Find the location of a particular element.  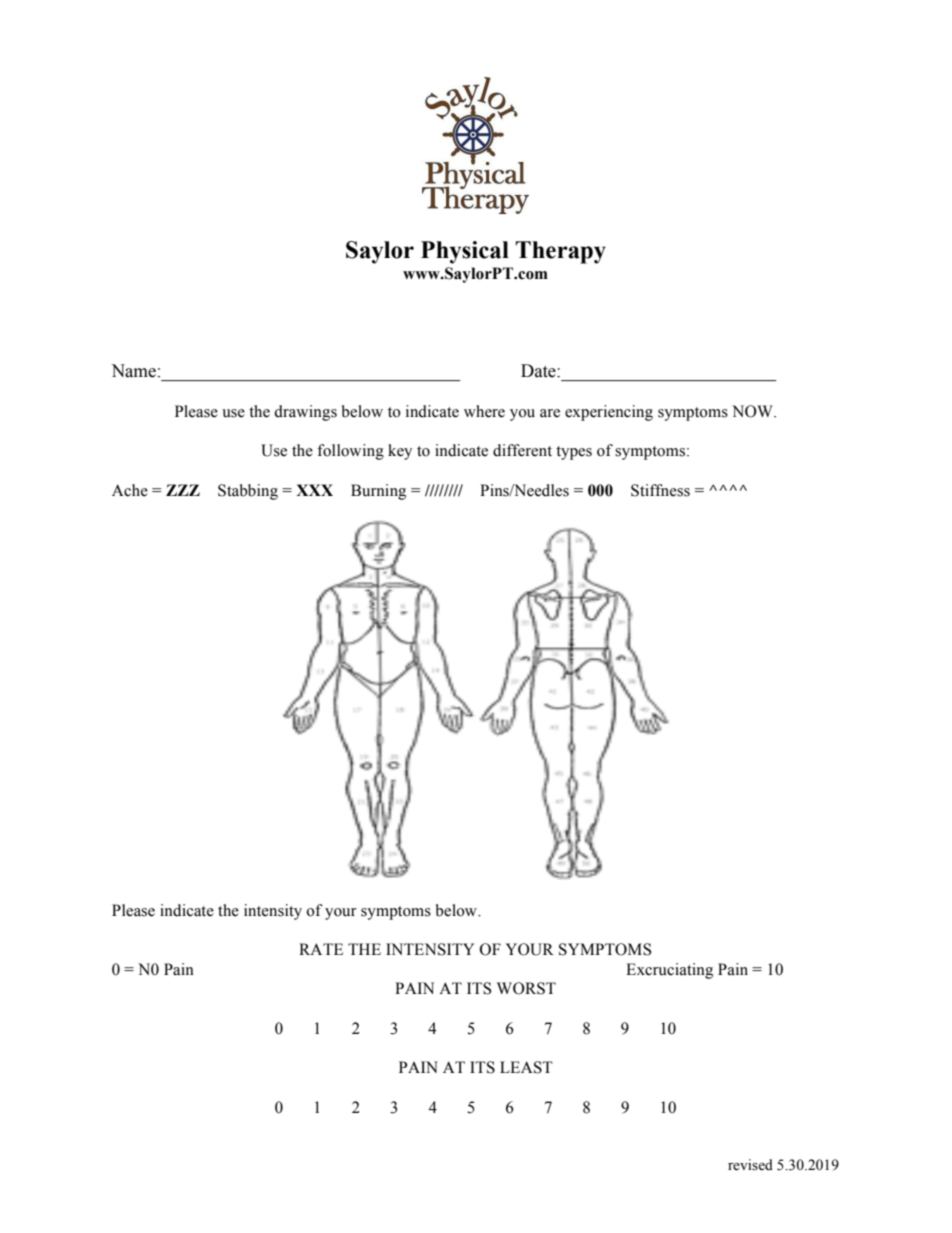

RATE is located at coordinates (321, 949).
